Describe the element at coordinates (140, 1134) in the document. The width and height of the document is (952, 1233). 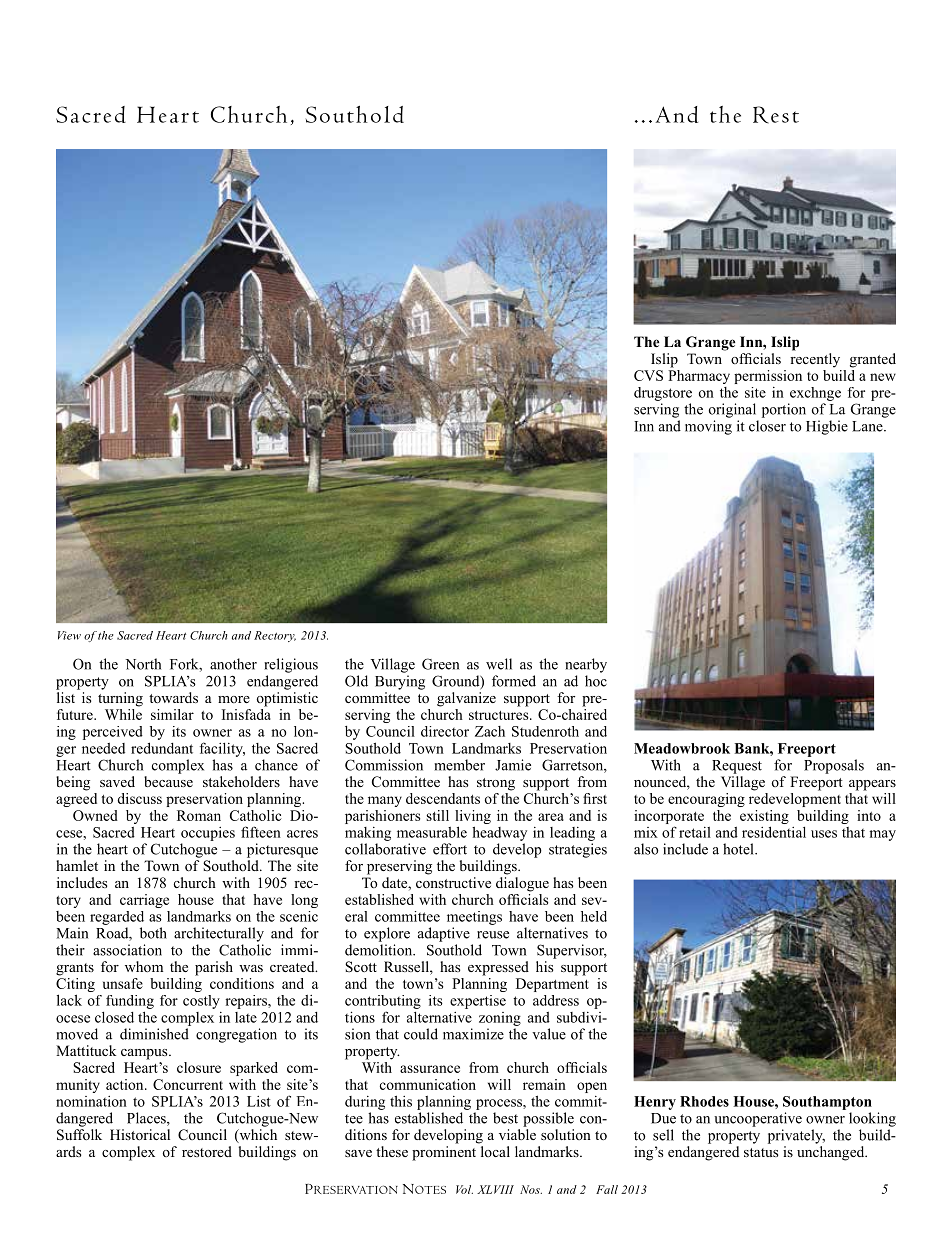
I see `Historical` at that location.
